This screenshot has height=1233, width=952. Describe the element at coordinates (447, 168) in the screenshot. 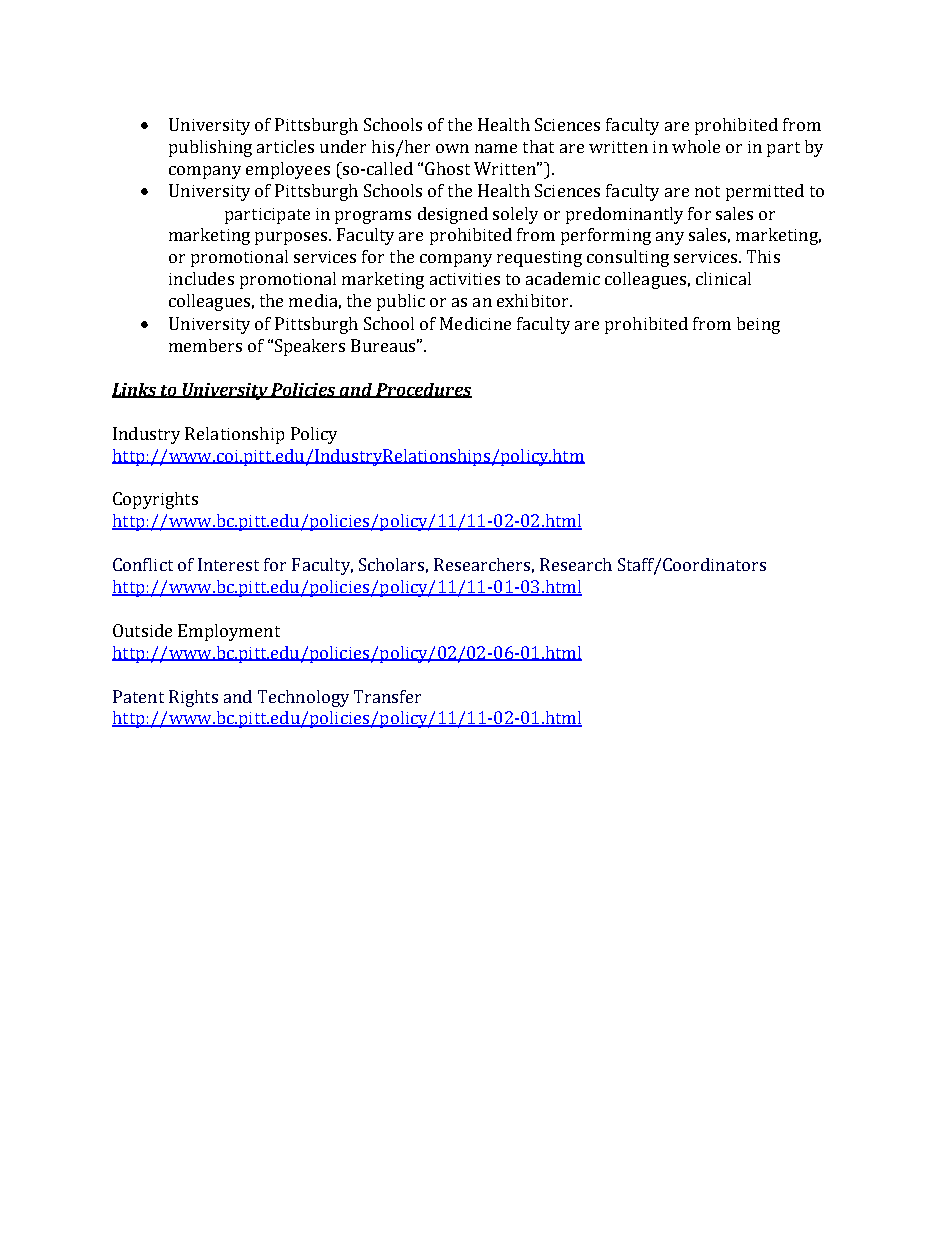

I see `Ghost` at that location.
